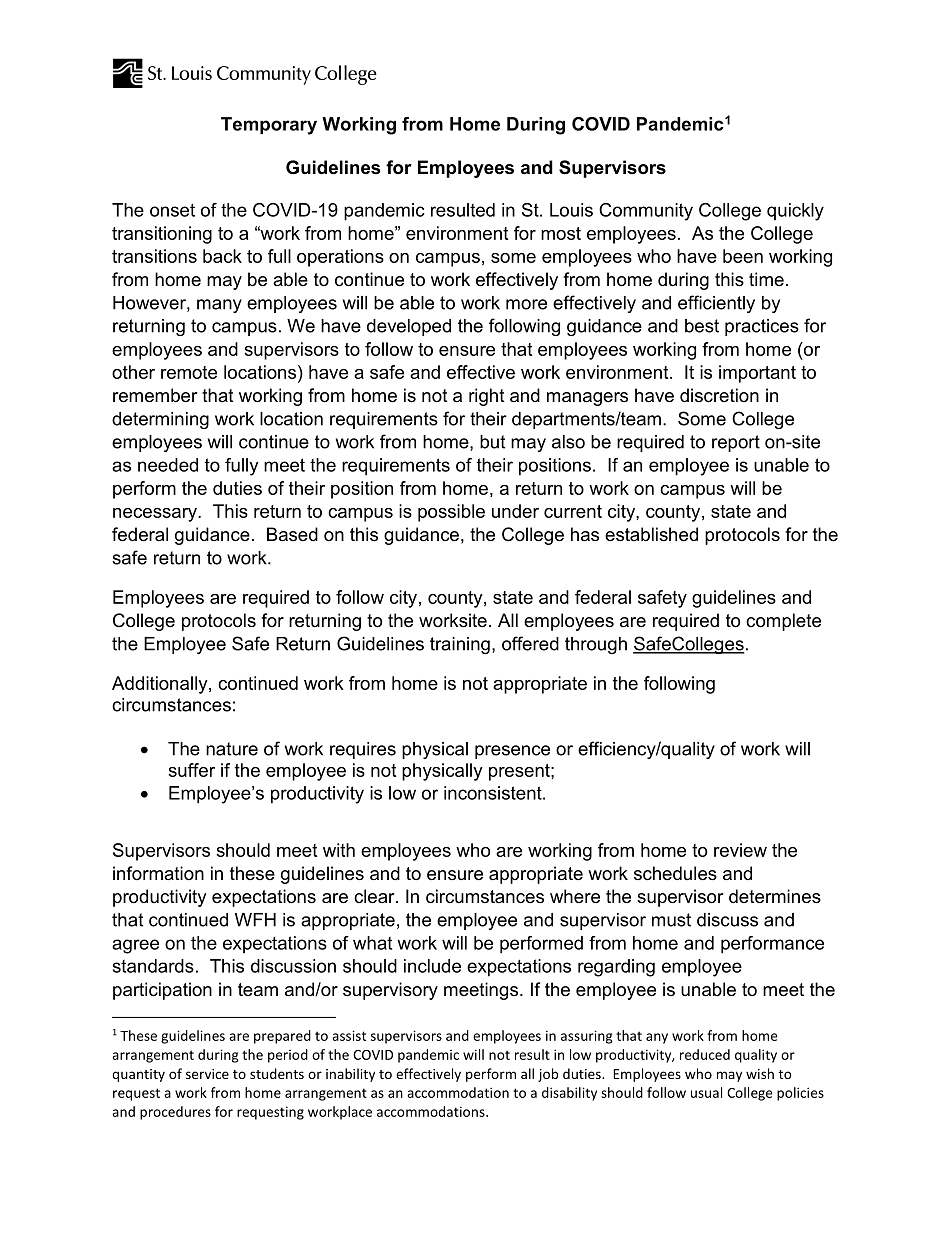 This screenshot has height=1233, width=952. What do you see at coordinates (571, 210) in the screenshot?
I see `Louis` at bounding box center [571, 210].
